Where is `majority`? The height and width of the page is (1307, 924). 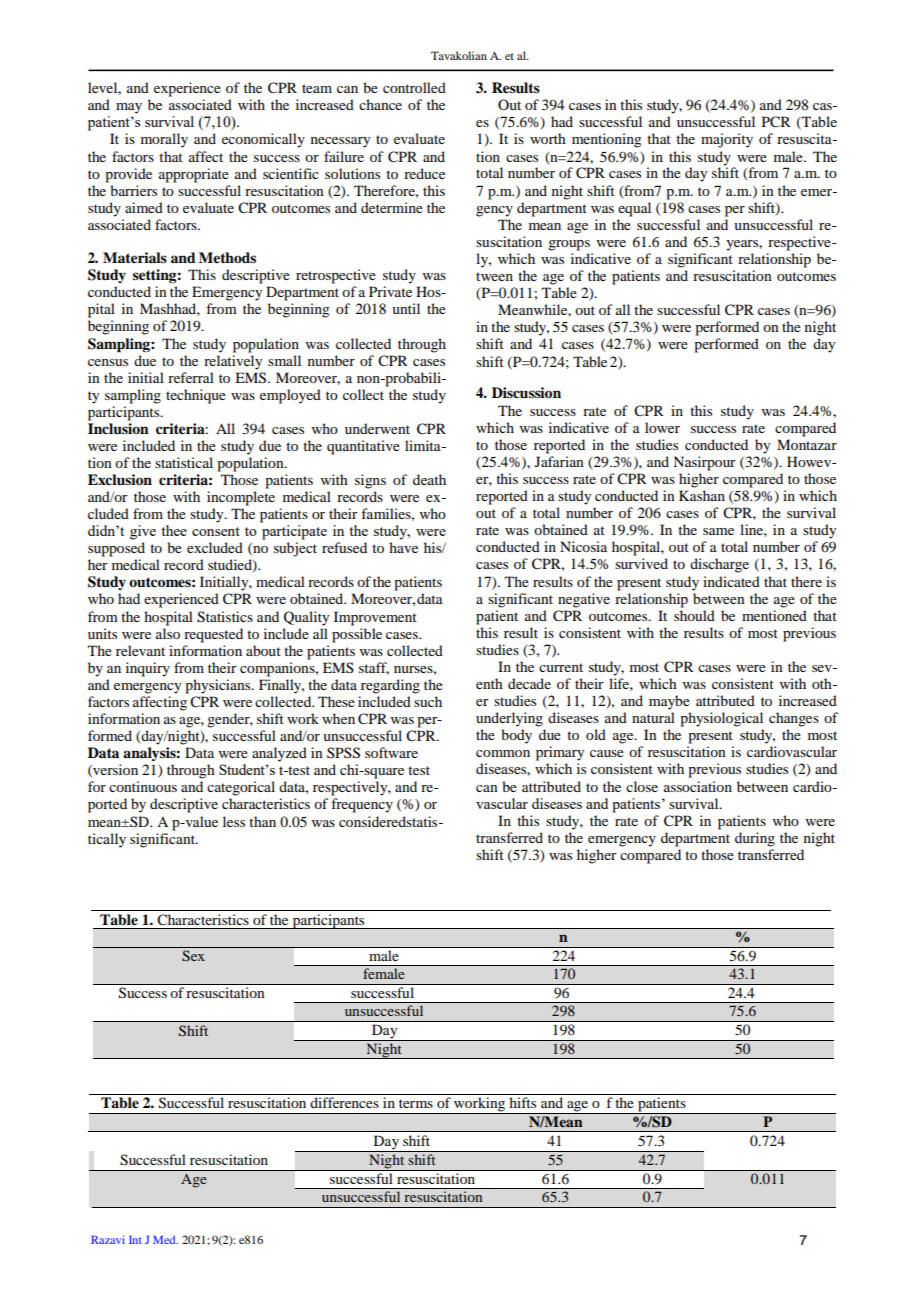
majority is located at coordinates (727, 140).
